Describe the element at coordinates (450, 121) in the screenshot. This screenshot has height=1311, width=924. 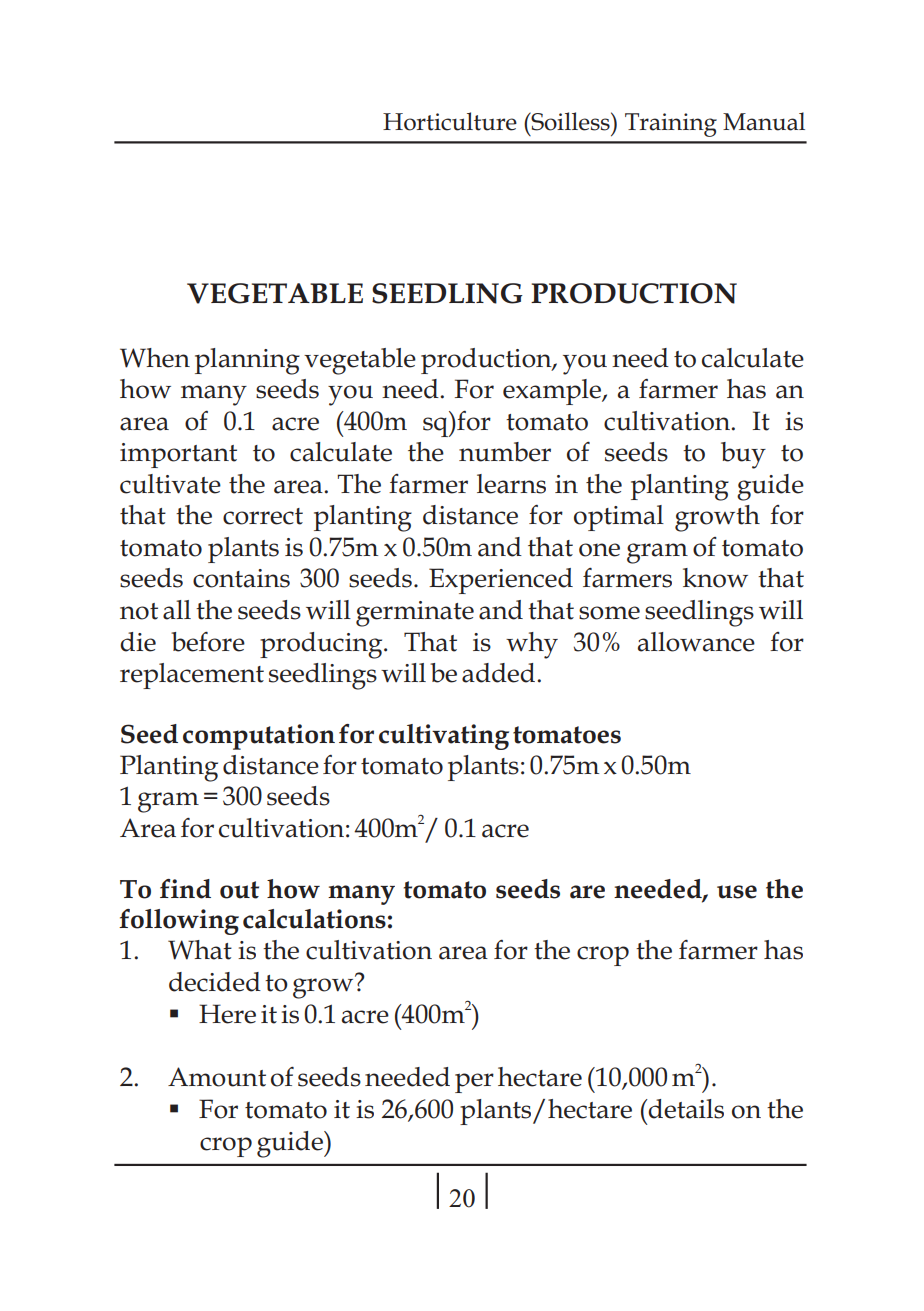
I see `Horticulture` at that location.
